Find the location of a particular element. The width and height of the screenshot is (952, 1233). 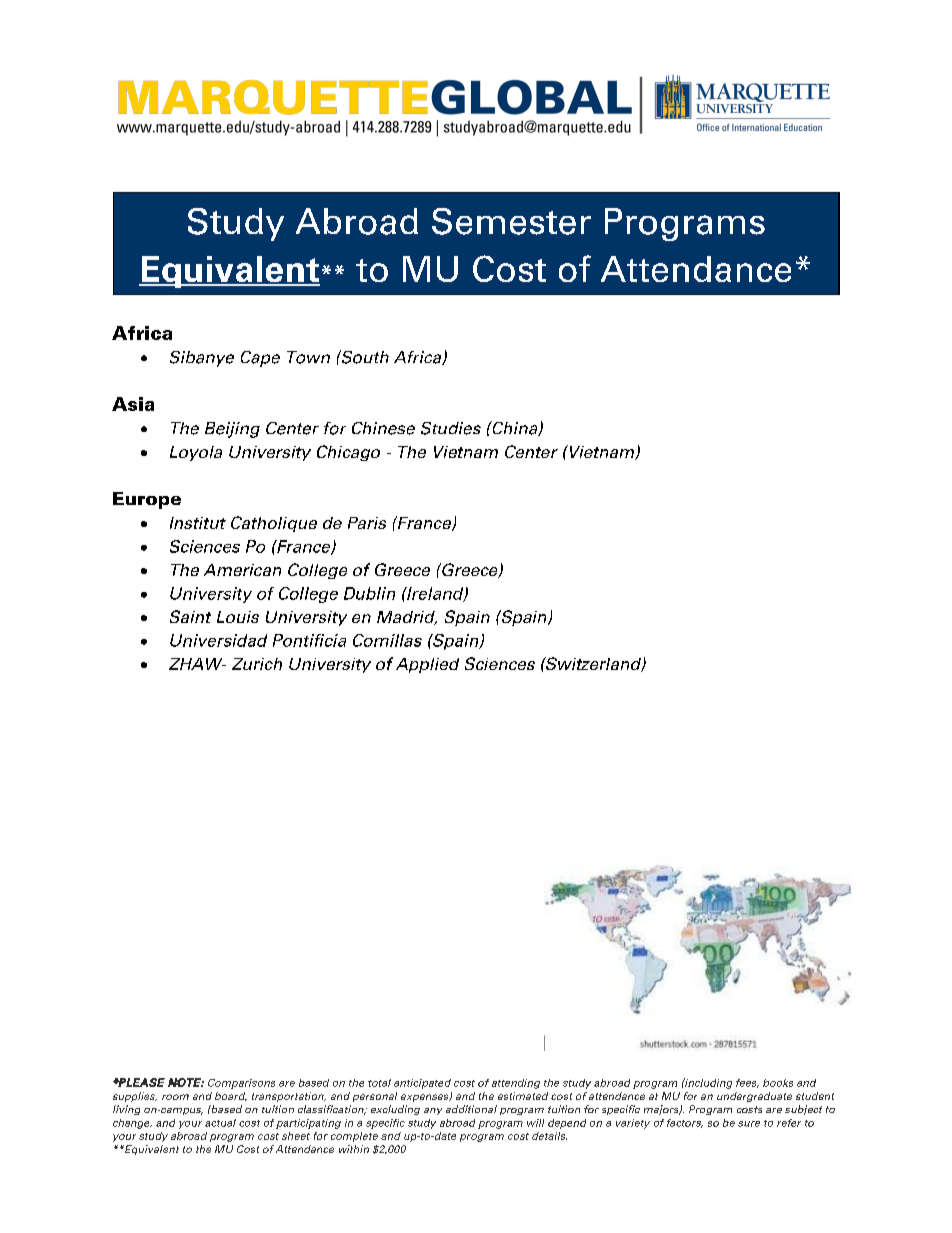

Cape is located at coordinates (260, 359).
